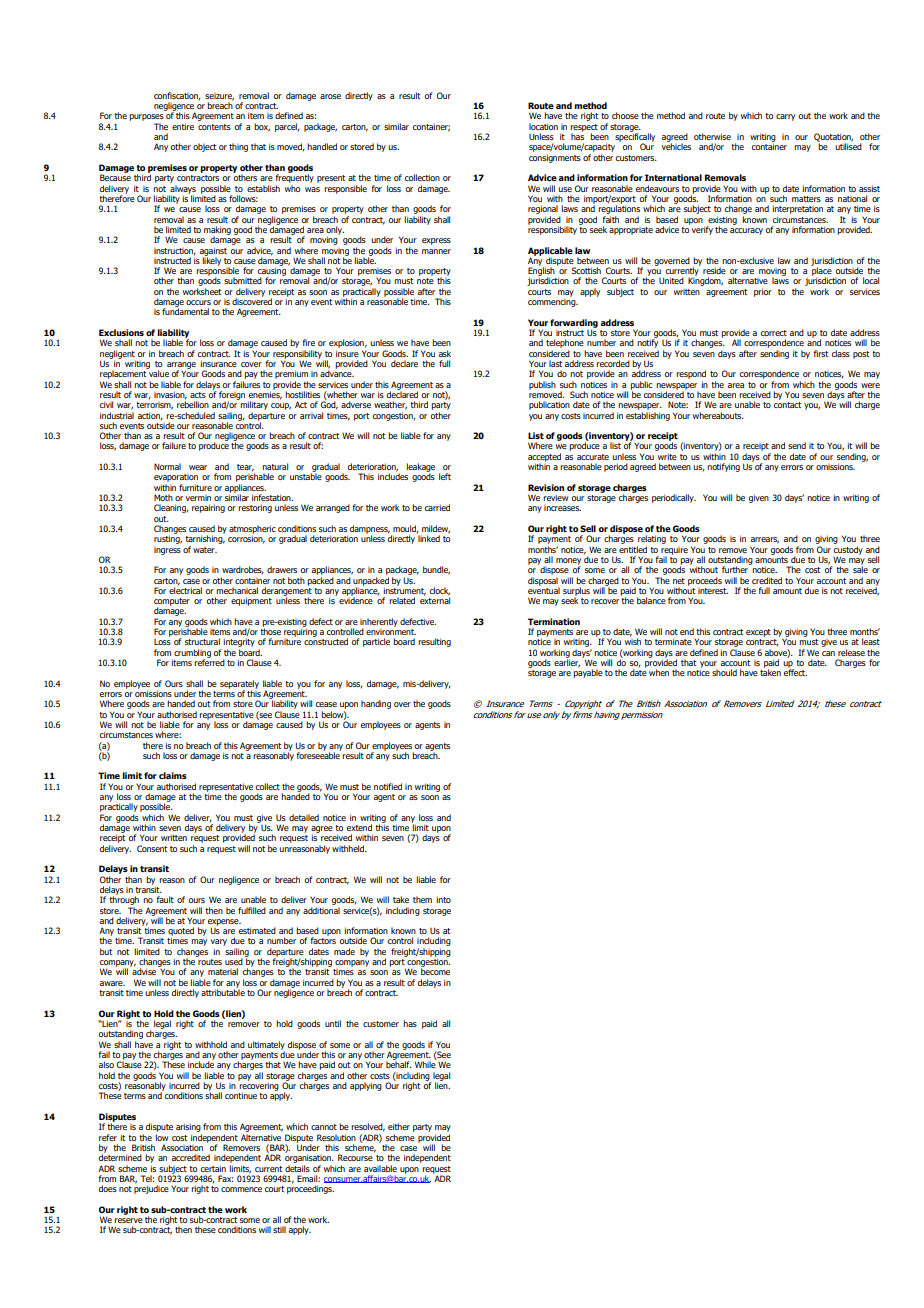 This image has width=924, height=1308. Describe the element at coordinates (436, 570) in the image. I see `bundle` at that location.
